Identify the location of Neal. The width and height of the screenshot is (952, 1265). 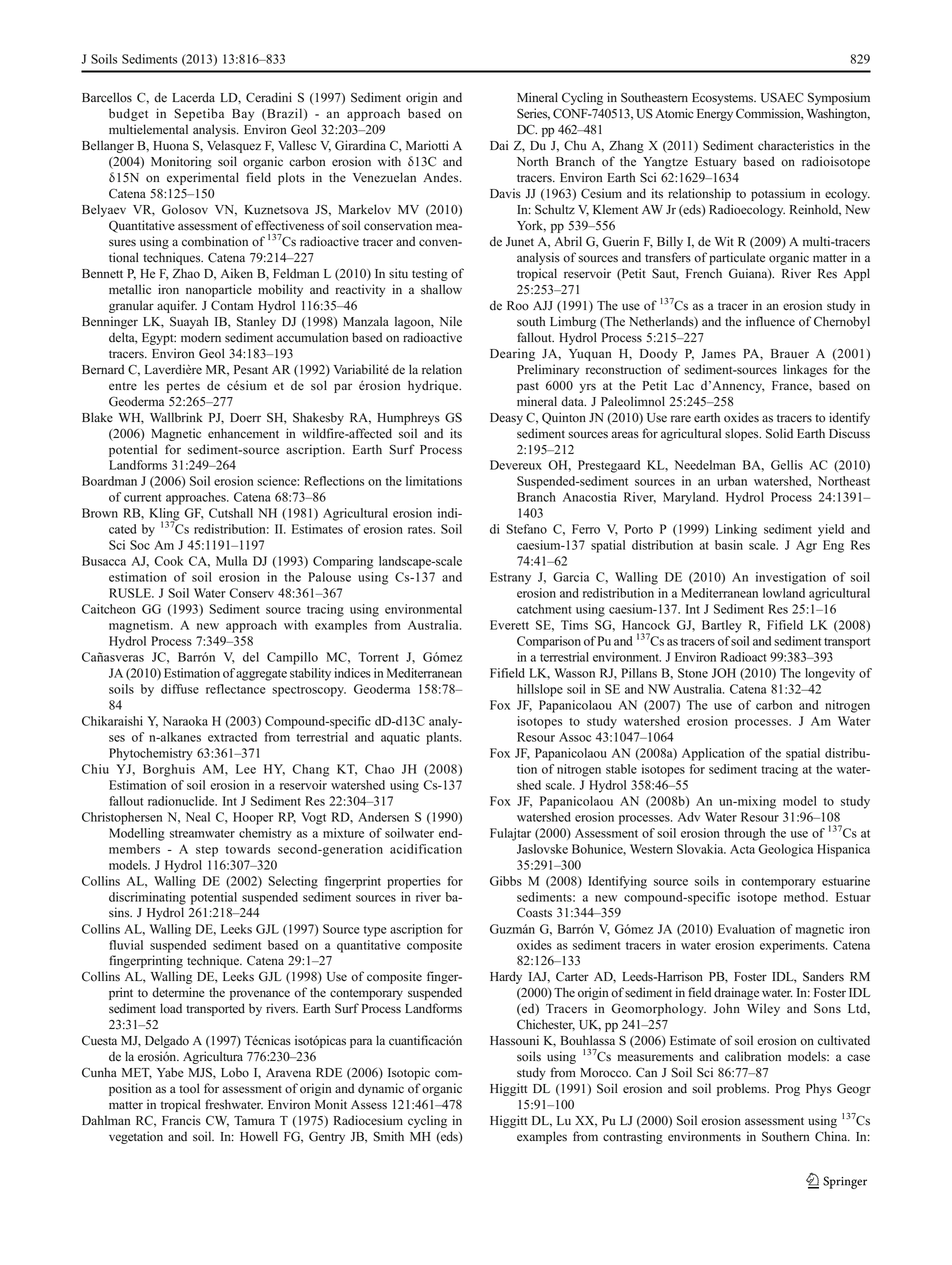
(198, 817).
